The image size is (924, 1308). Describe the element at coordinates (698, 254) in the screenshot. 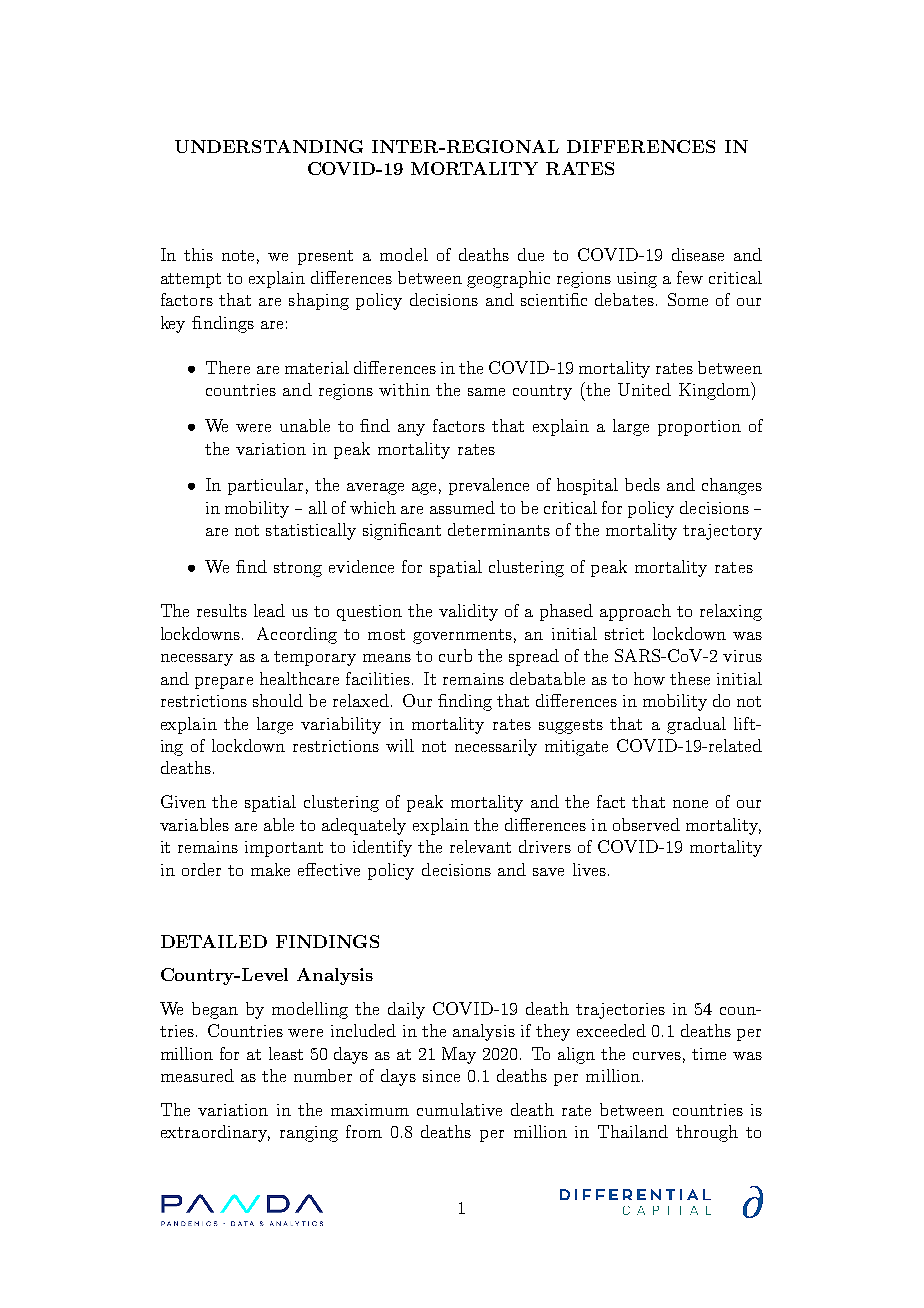

I see `disease` at that location.
